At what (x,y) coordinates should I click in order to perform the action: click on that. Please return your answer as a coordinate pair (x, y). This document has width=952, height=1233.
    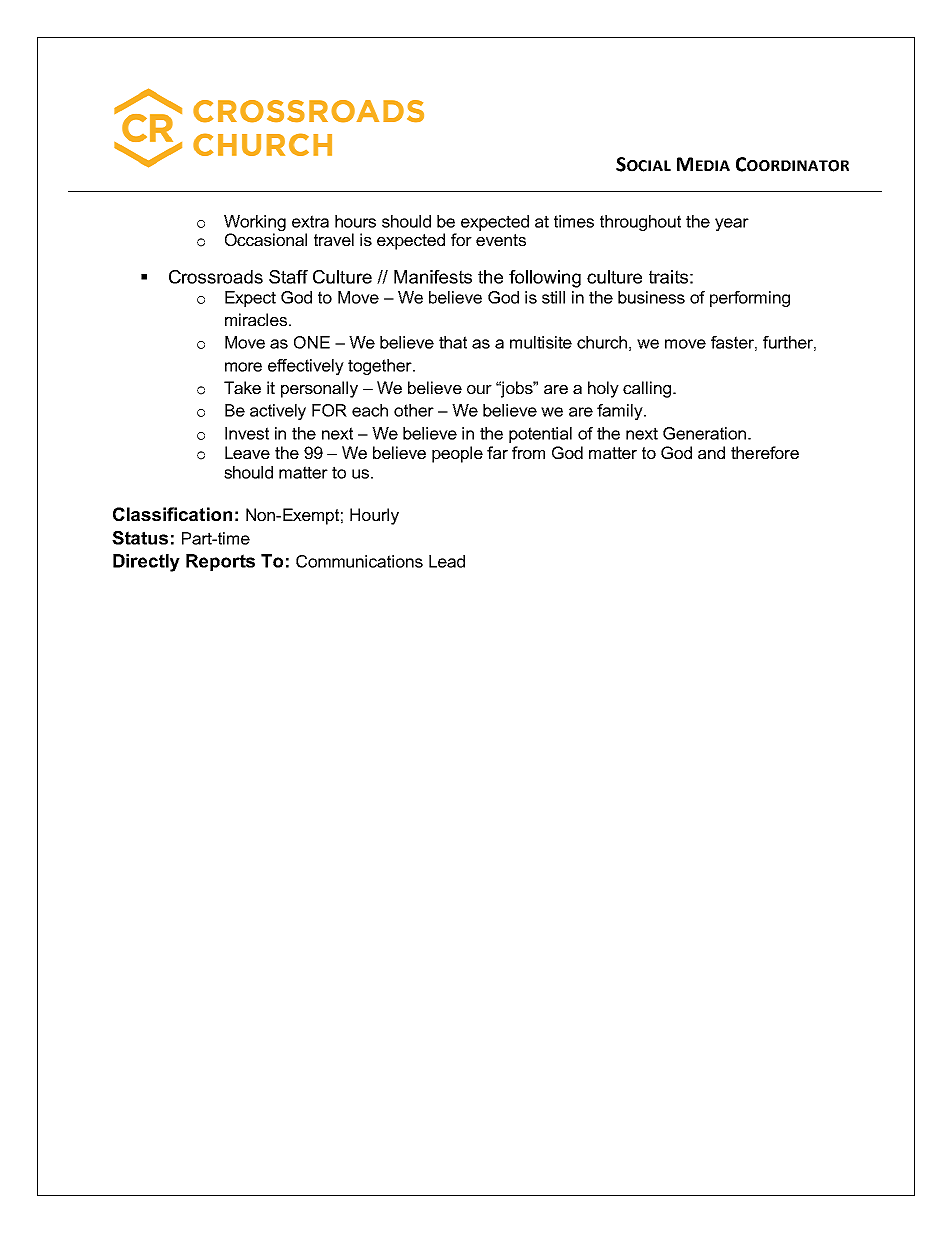
    Looking at the image, I should click on (453, 342).
